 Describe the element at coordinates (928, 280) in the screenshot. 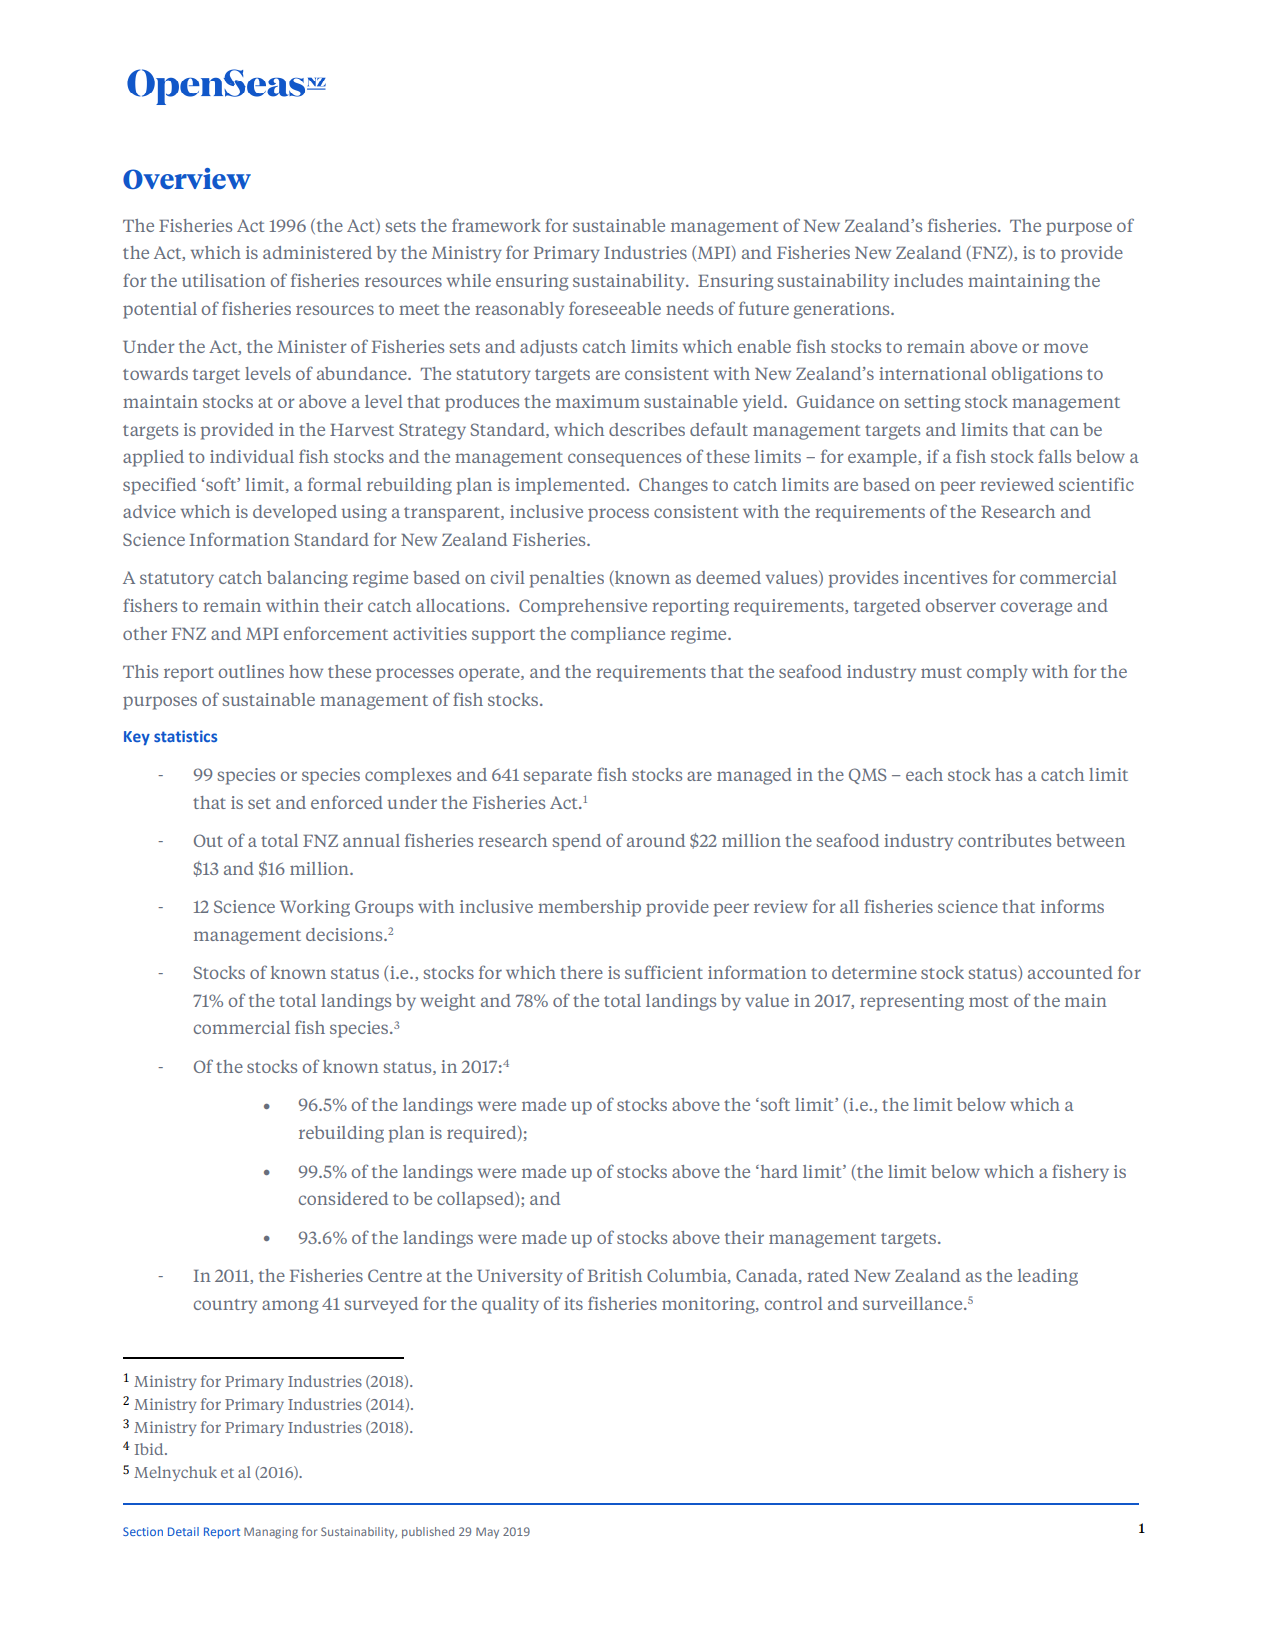

I see `includes` at that location.
